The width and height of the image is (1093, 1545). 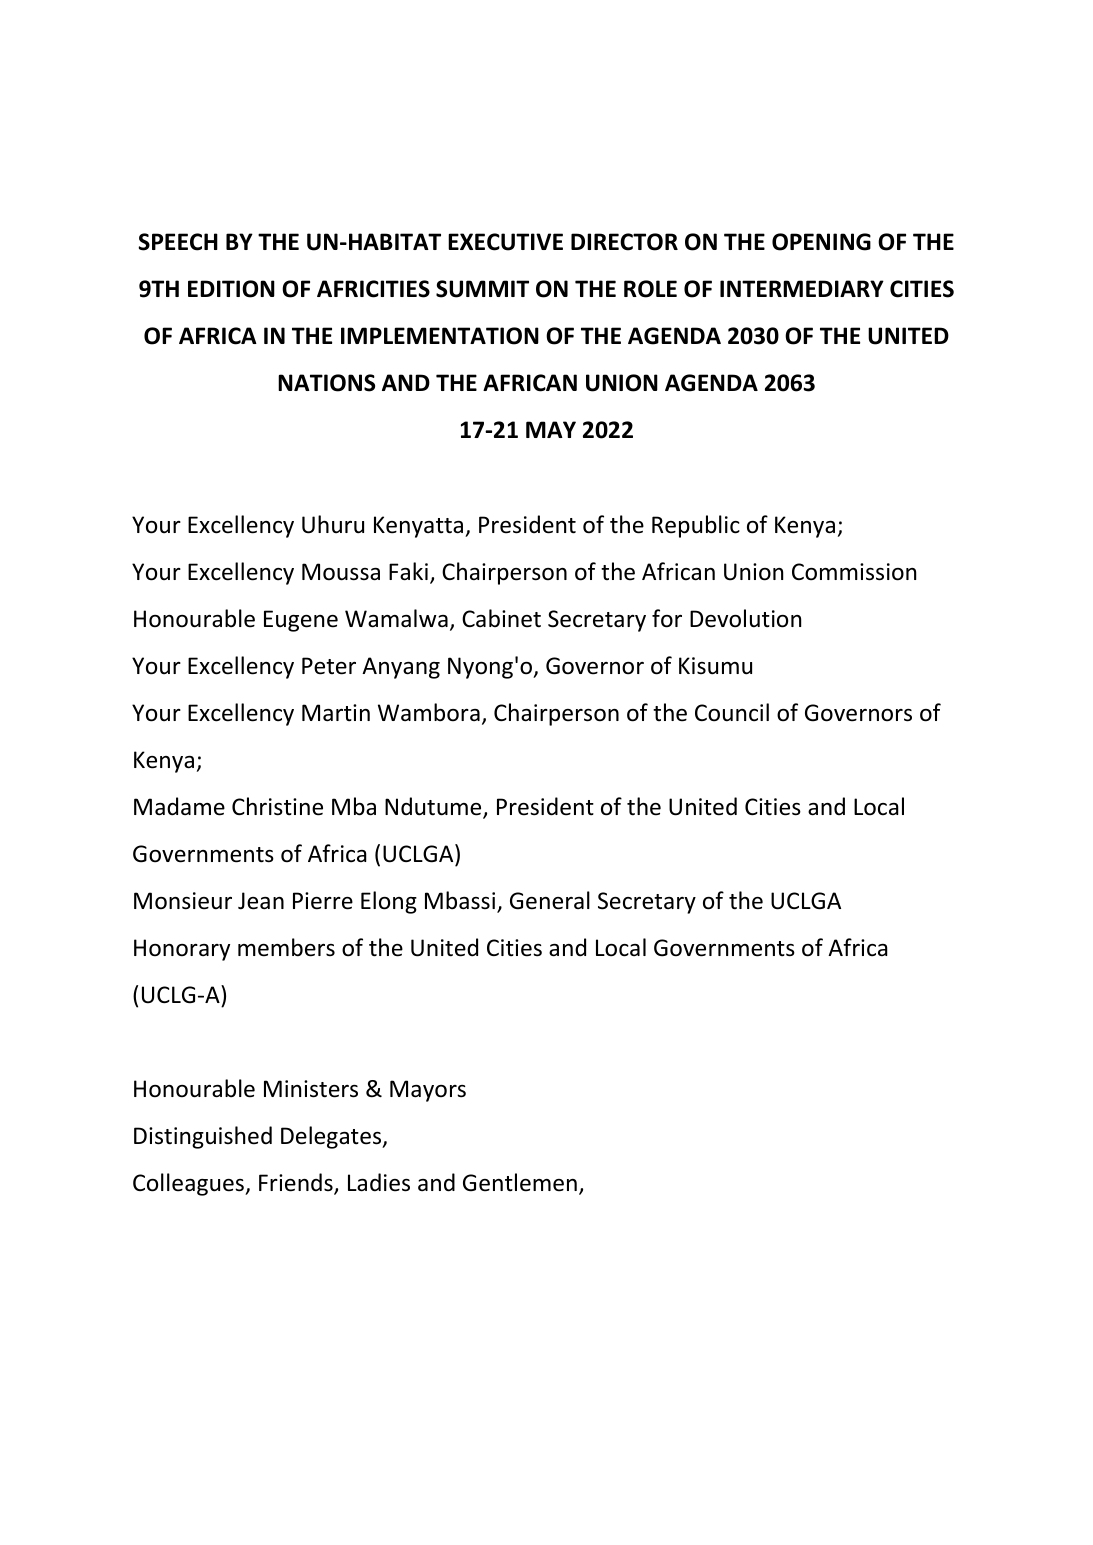 What do you see at coordinates (231, 289) in the image?
I see `EDITION` at bounding box center [231, 289].
